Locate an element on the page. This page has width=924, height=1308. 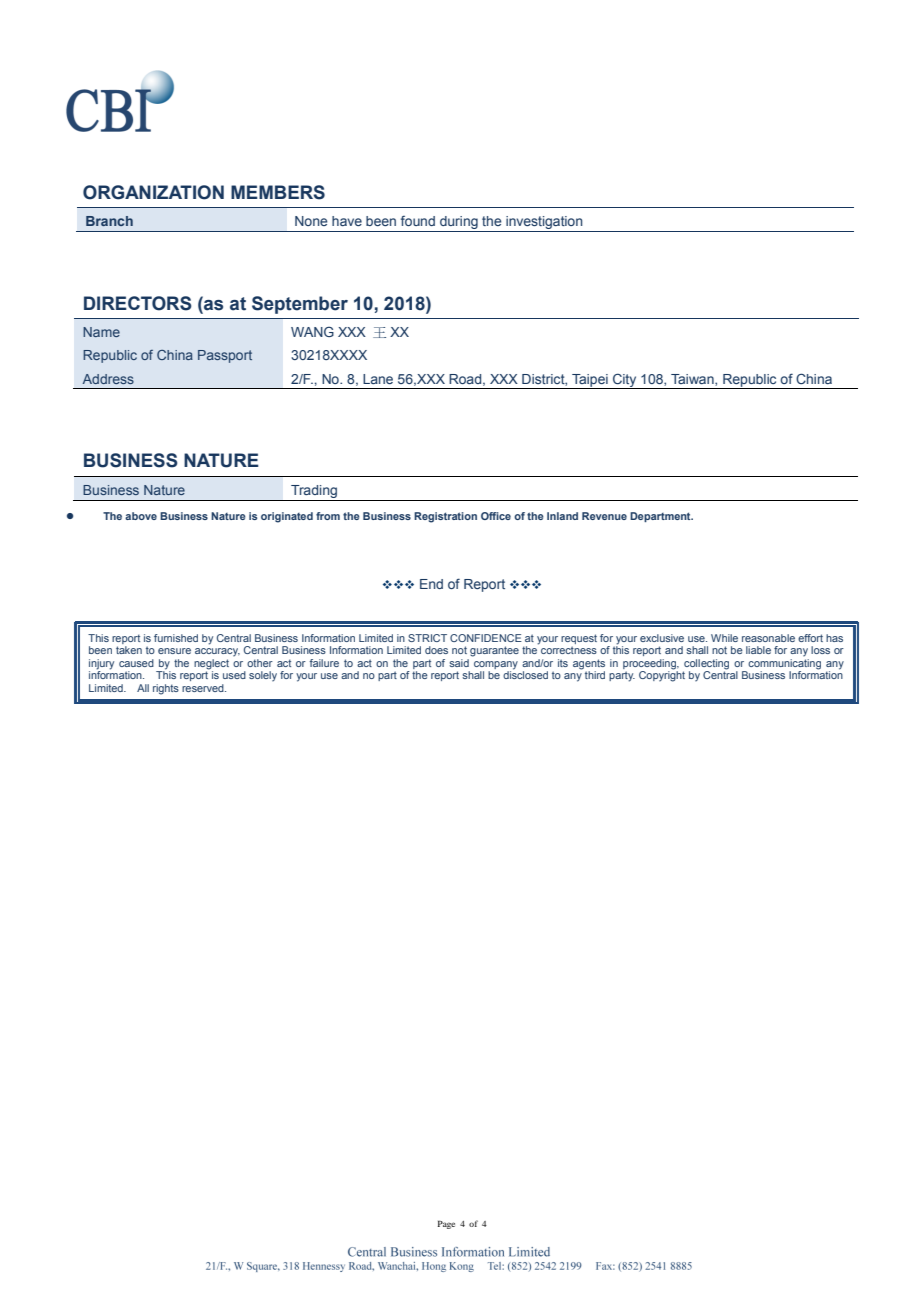
communicating is located at coordinates (783, 665).
